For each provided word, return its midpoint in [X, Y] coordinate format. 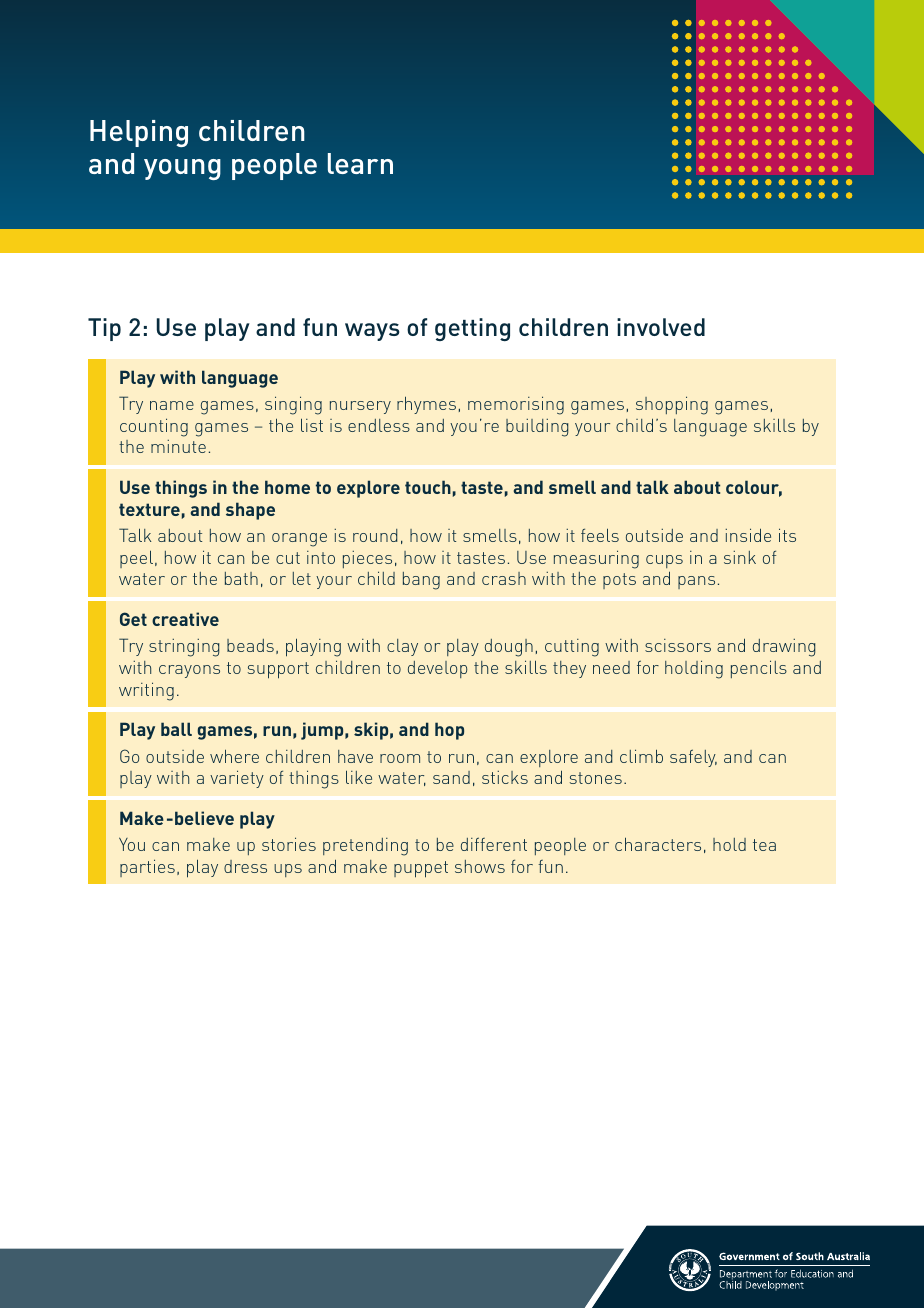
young [182, 169]
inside [748, 535]
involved [661, 327]
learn [360, 163]
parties [147, 868]
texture [149, 509]
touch [428, 487]
